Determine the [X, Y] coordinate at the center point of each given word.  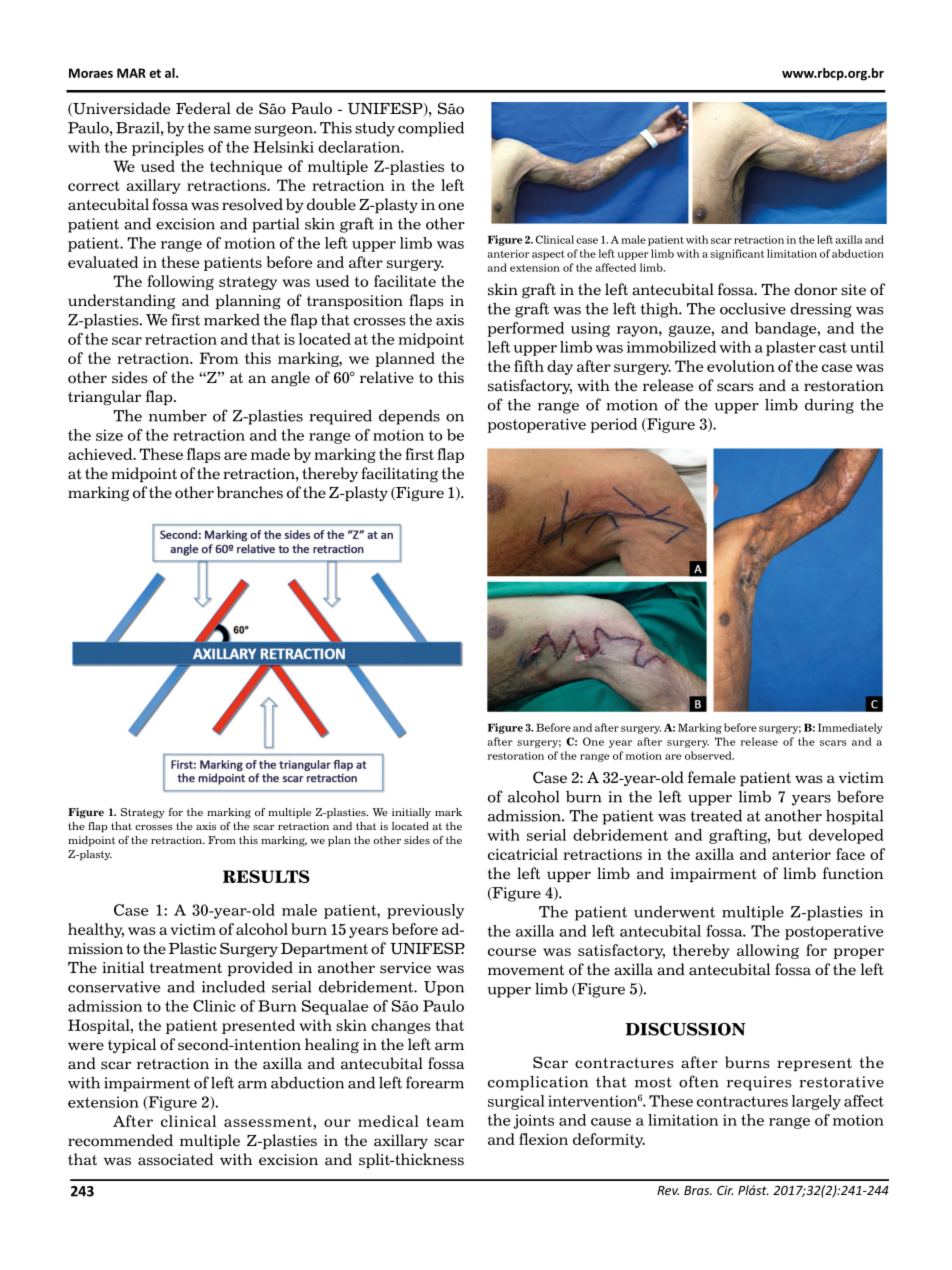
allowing [768, 951]
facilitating [399, 475]
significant [737, 254]
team [445, 1121]
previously [425, 911]
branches [250, 492]
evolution [741, 366]
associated [175, 1159]
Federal [203, 108]
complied [431, 129]
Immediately [850, 728]
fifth [529, 366]
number [178, 415]
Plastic [193, 948]
